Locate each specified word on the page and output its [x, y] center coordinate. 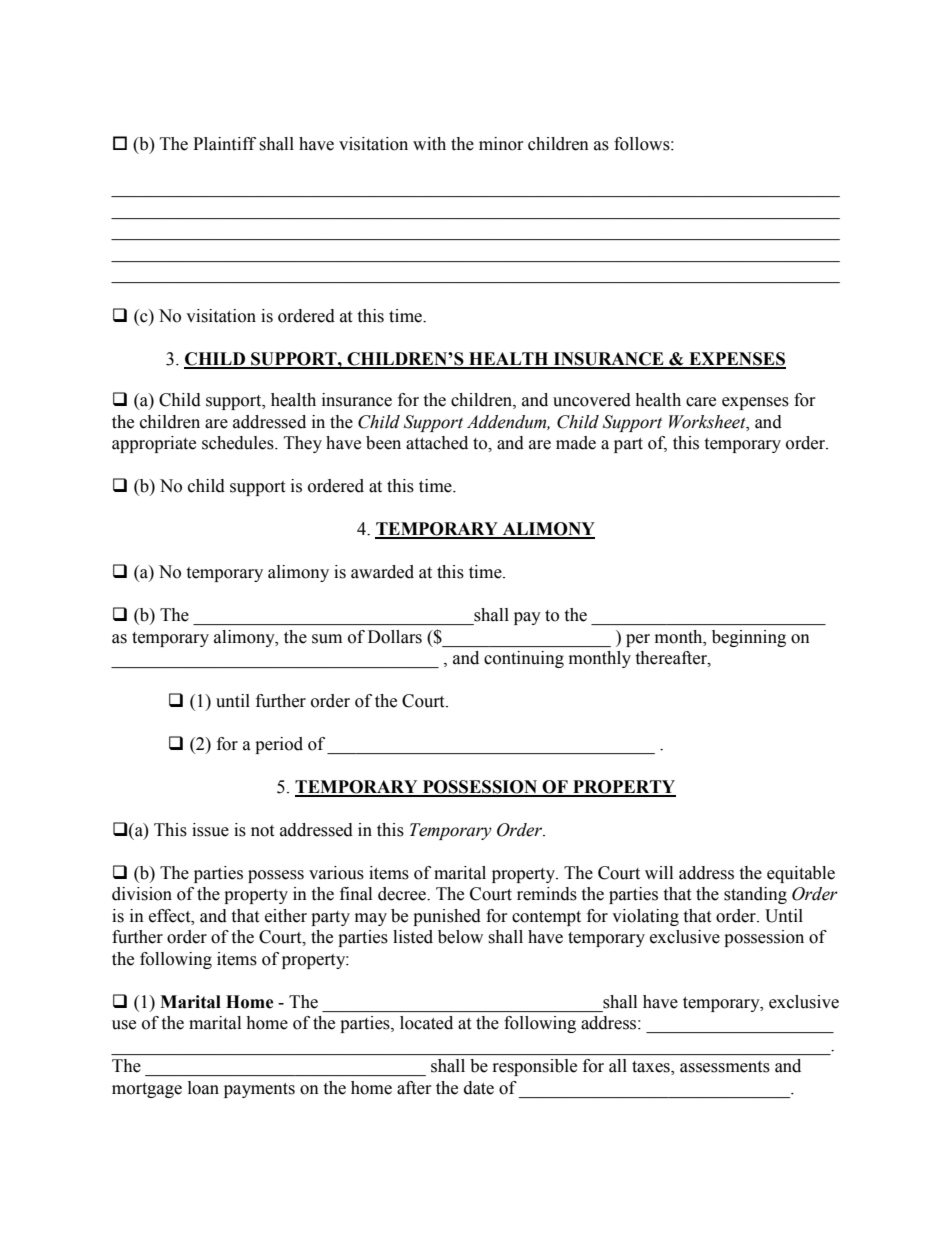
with [429, 144]
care [701, 402]
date [479, 1088]
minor [501, 144]
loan [203, 1088]
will [659, 872]
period [279, 745]
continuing [524, 659]
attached [437, 443]
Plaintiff [224, 144]
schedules [239, 443]
